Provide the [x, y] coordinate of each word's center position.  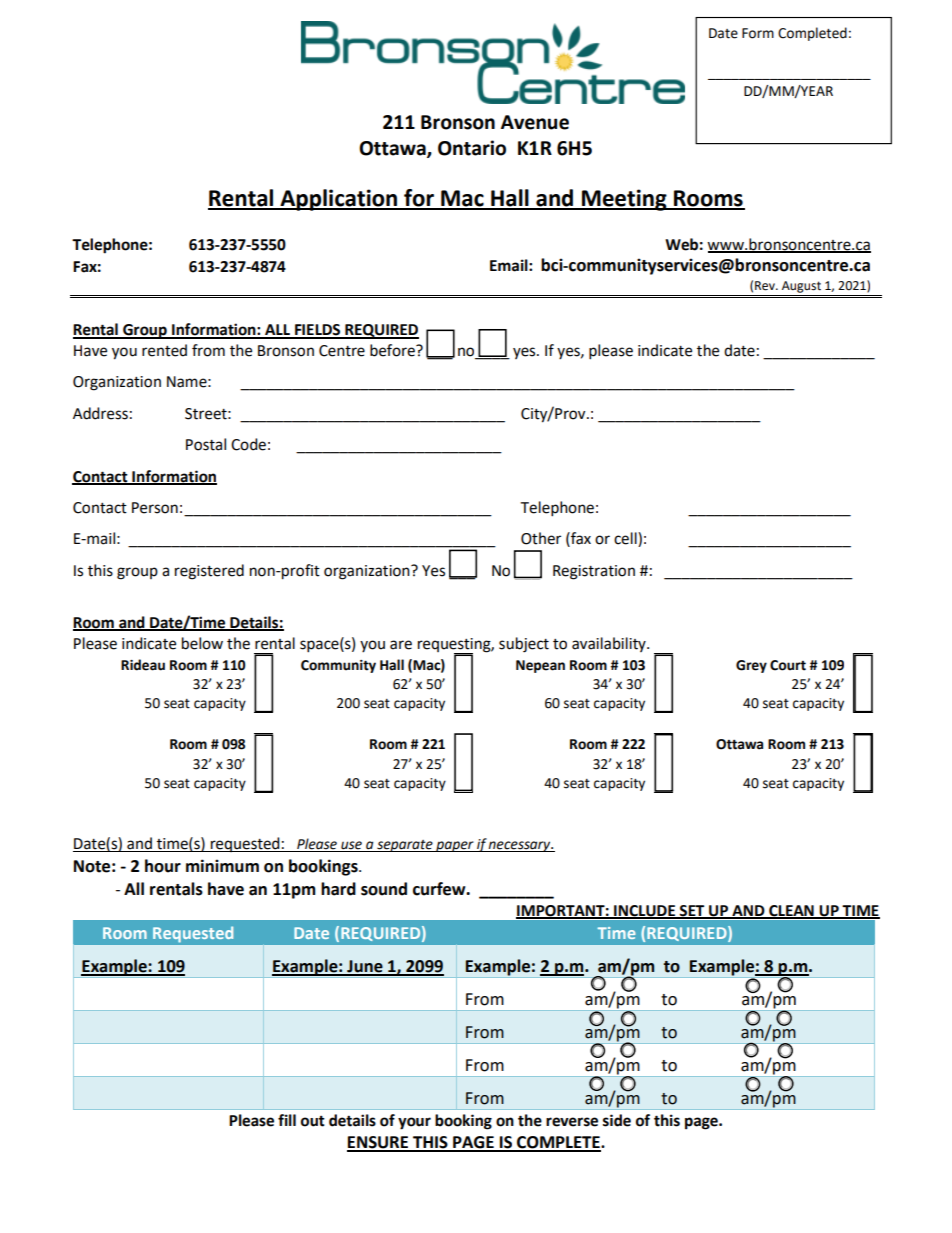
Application [339, 200]
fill [287, 1120]
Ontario [472, 148]
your [414, 1123]
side [617, 1120]
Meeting [624, 200]
